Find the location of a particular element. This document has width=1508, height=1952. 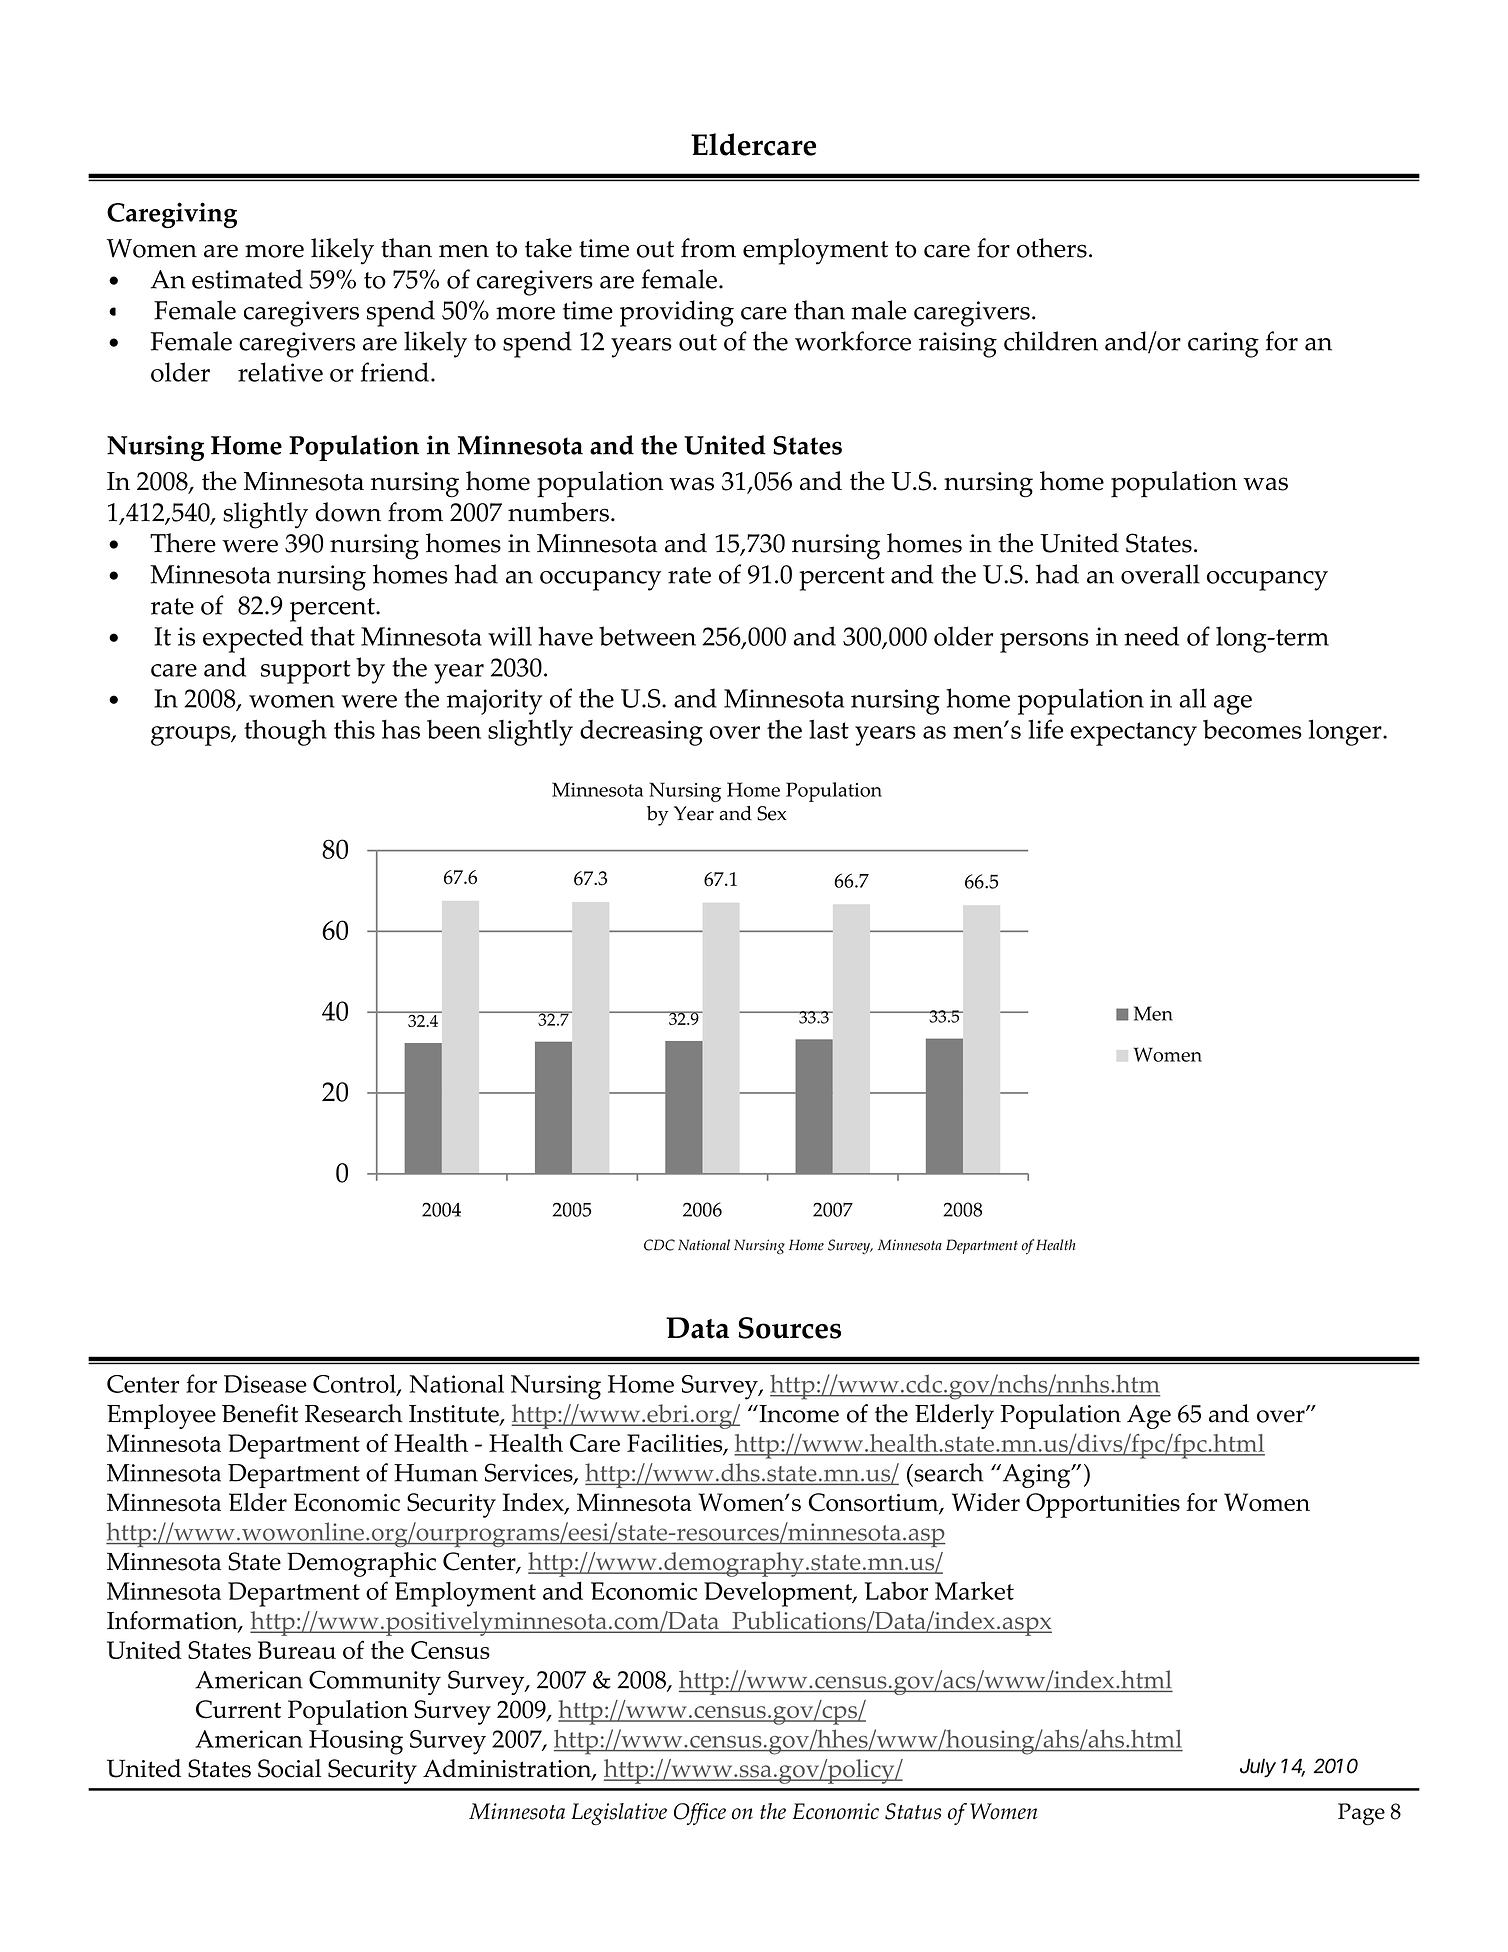

Social is located at coordinates (289, 1768).
